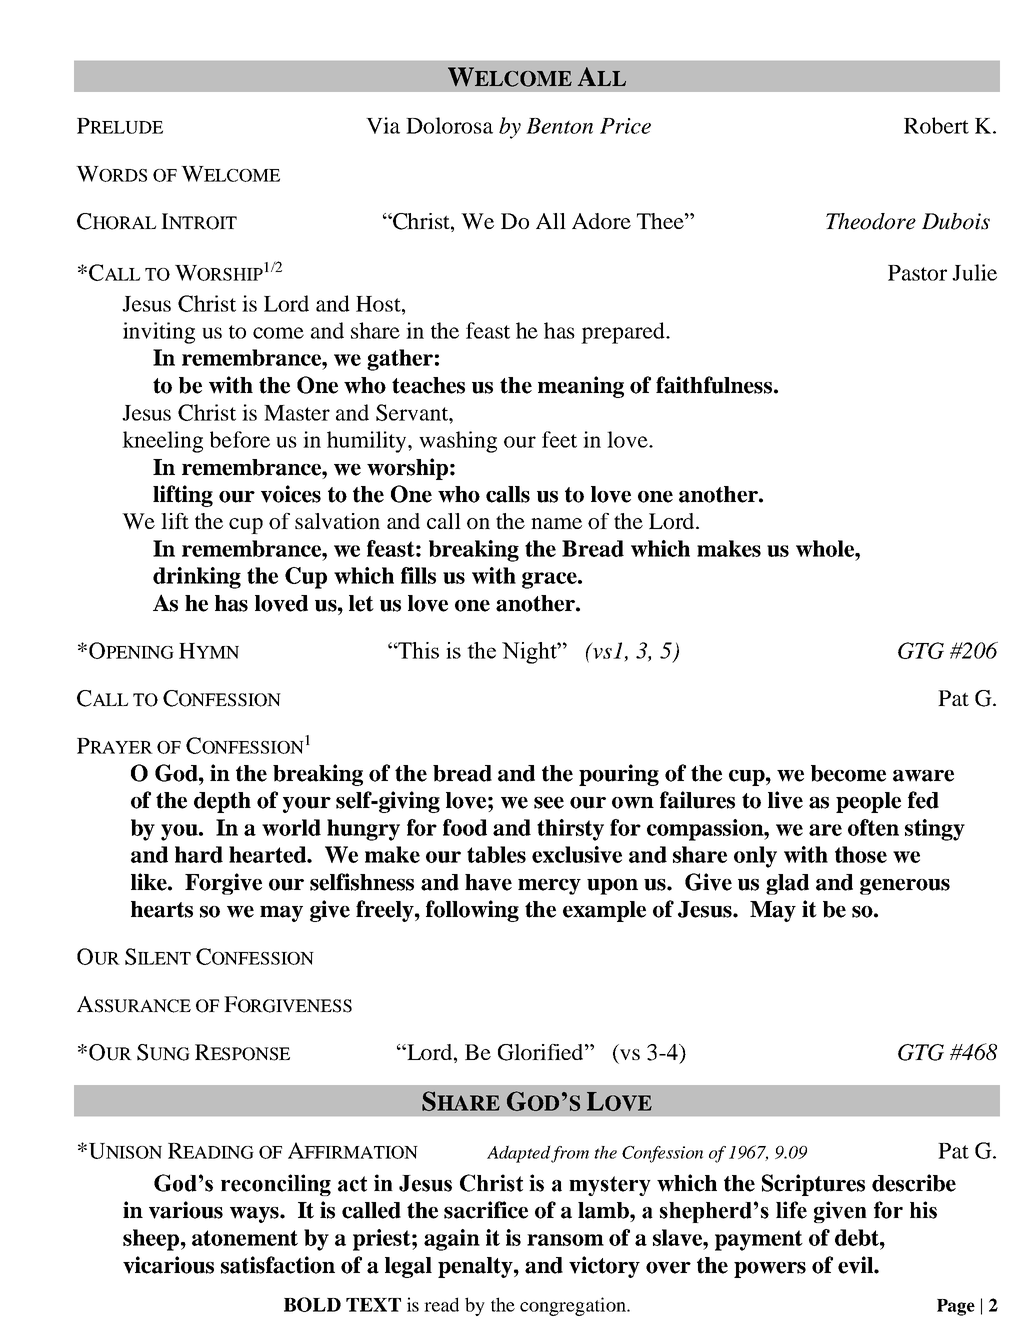 This screenshot has height=1340, width=1035. Describe the element at coordinates (917, 273) in the screenshot. I see `Pastor` at that location.
